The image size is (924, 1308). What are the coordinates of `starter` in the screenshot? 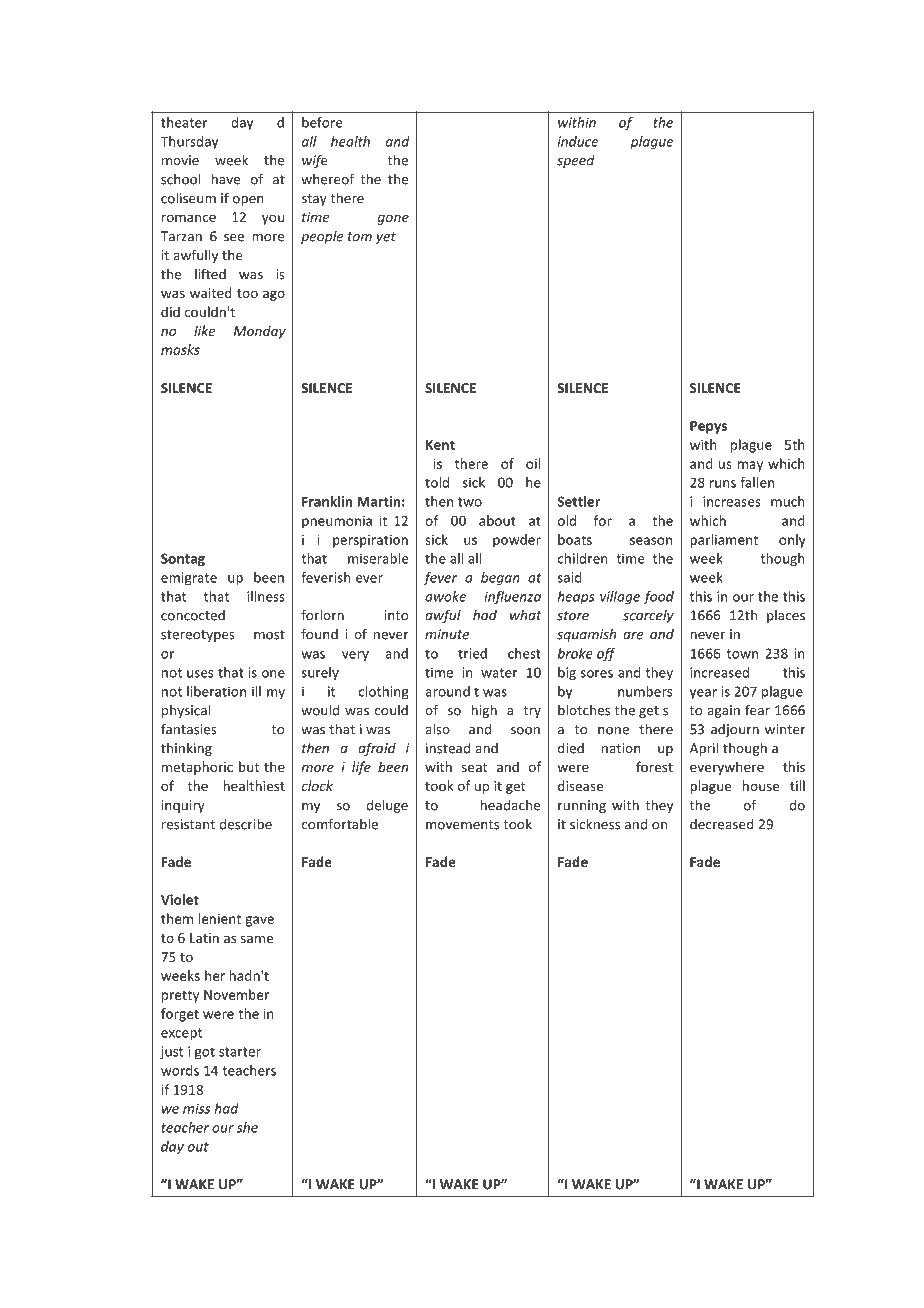 It's located at (240, 1052).
